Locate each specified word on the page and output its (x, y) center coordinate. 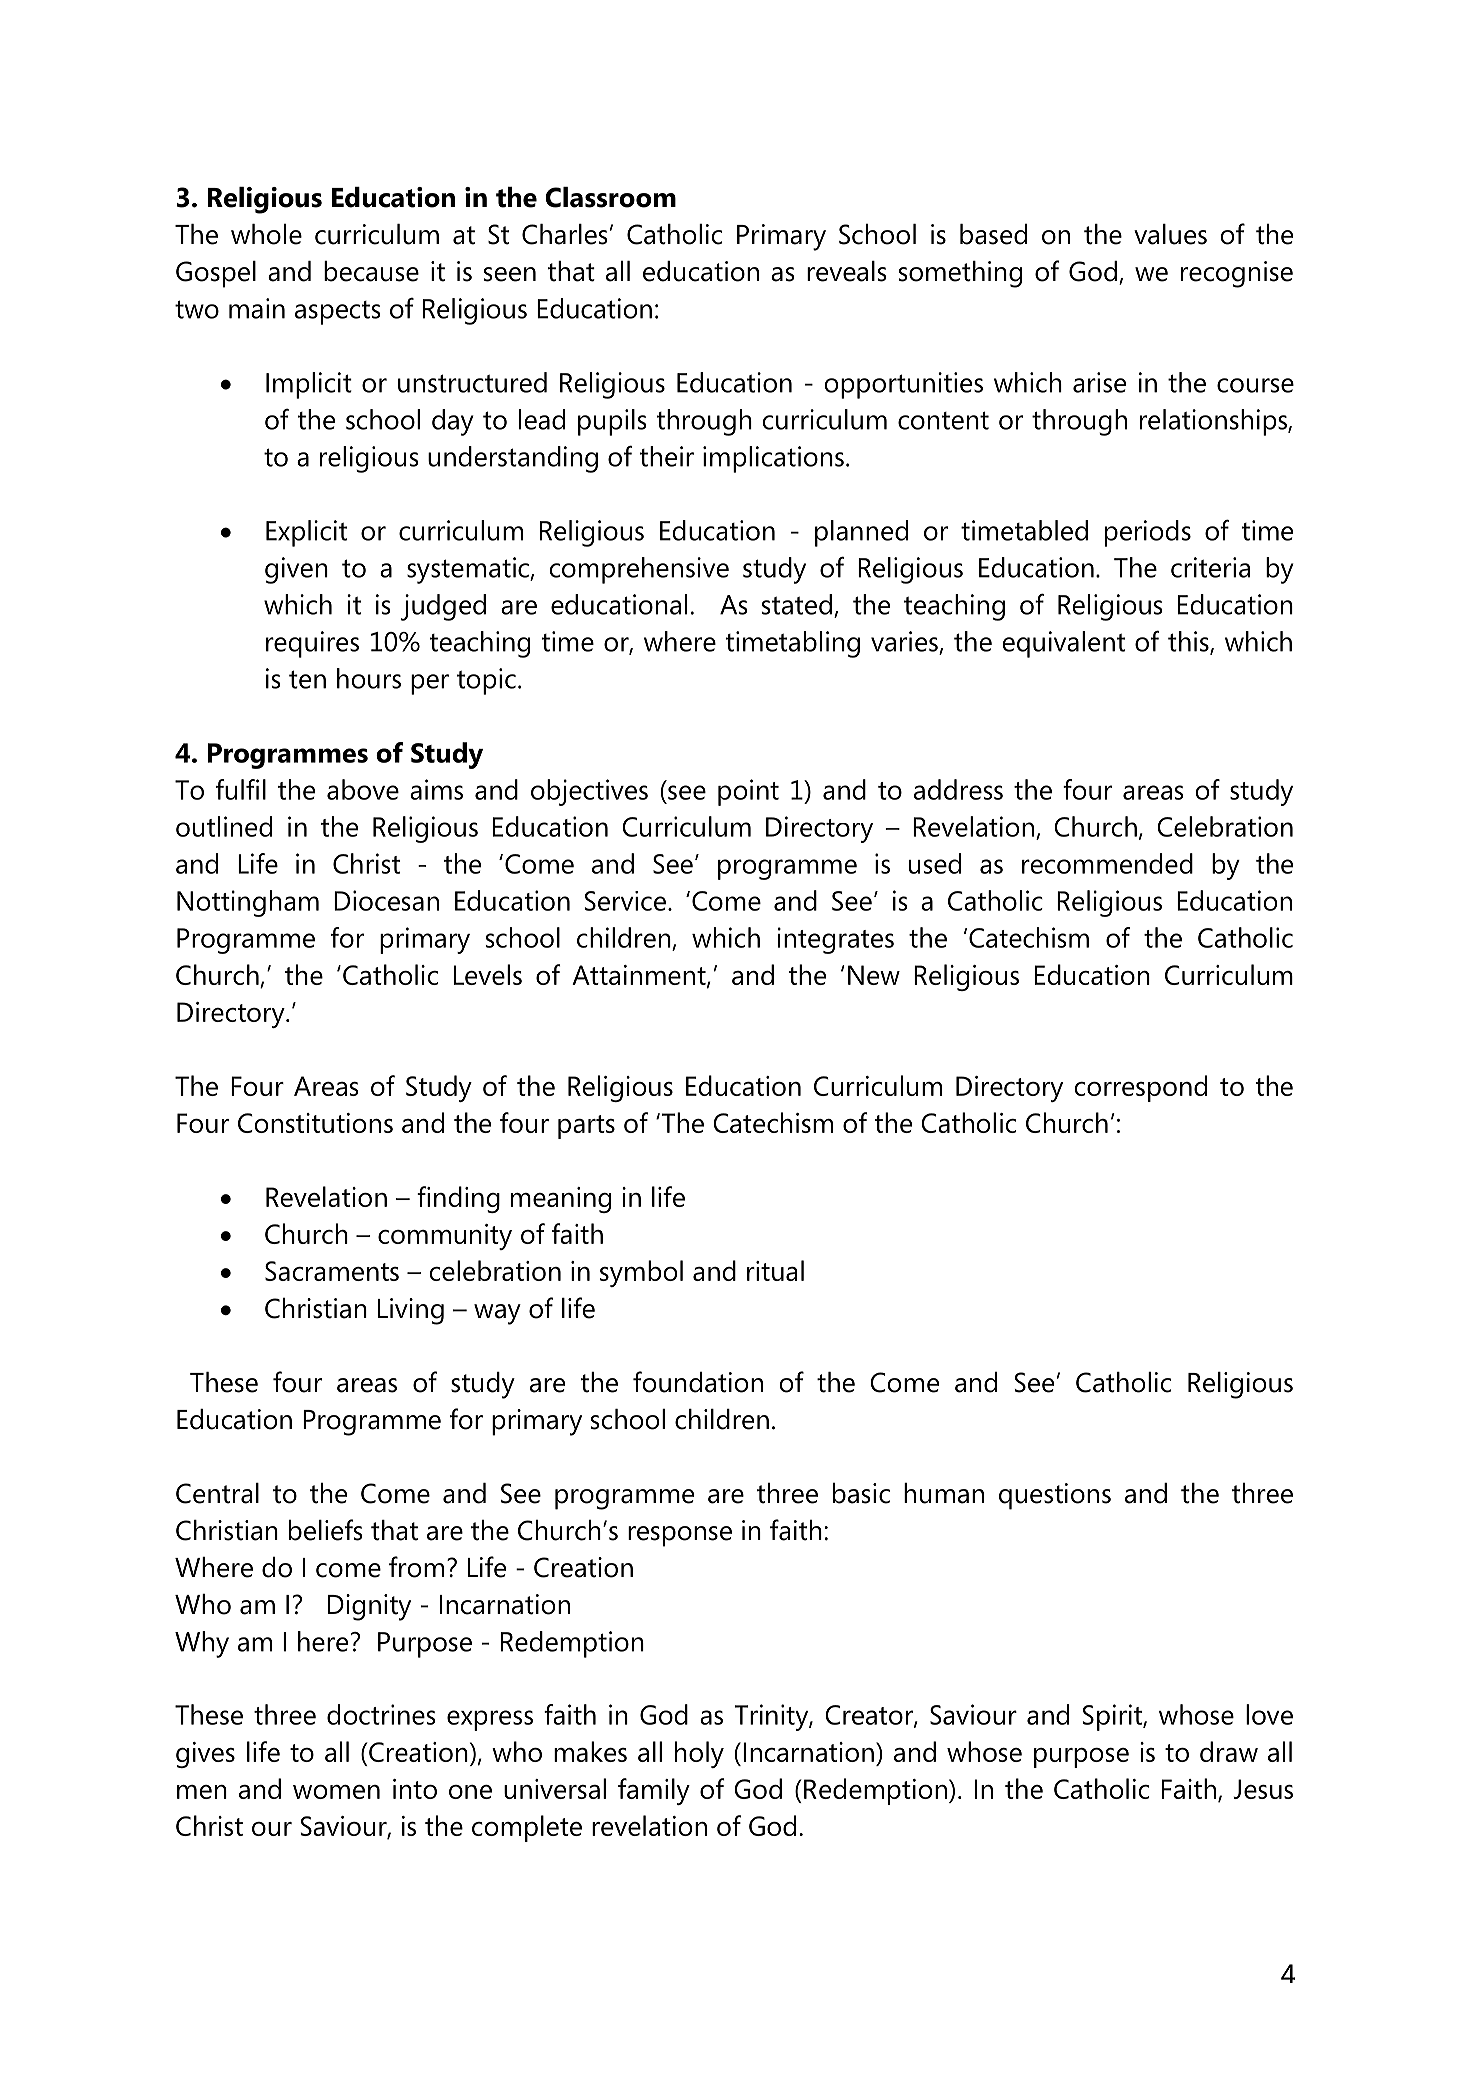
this (1189, 642)
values (1170, 234)
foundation (698, 1382)
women (336, 1792)
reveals (847, 271)
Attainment (640, 976)
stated (797, 604)
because (371, 271)
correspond (1140, 1088)
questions (1055, 1496)
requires (312, 644)
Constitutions (315, 1123)
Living (411, 1311)
